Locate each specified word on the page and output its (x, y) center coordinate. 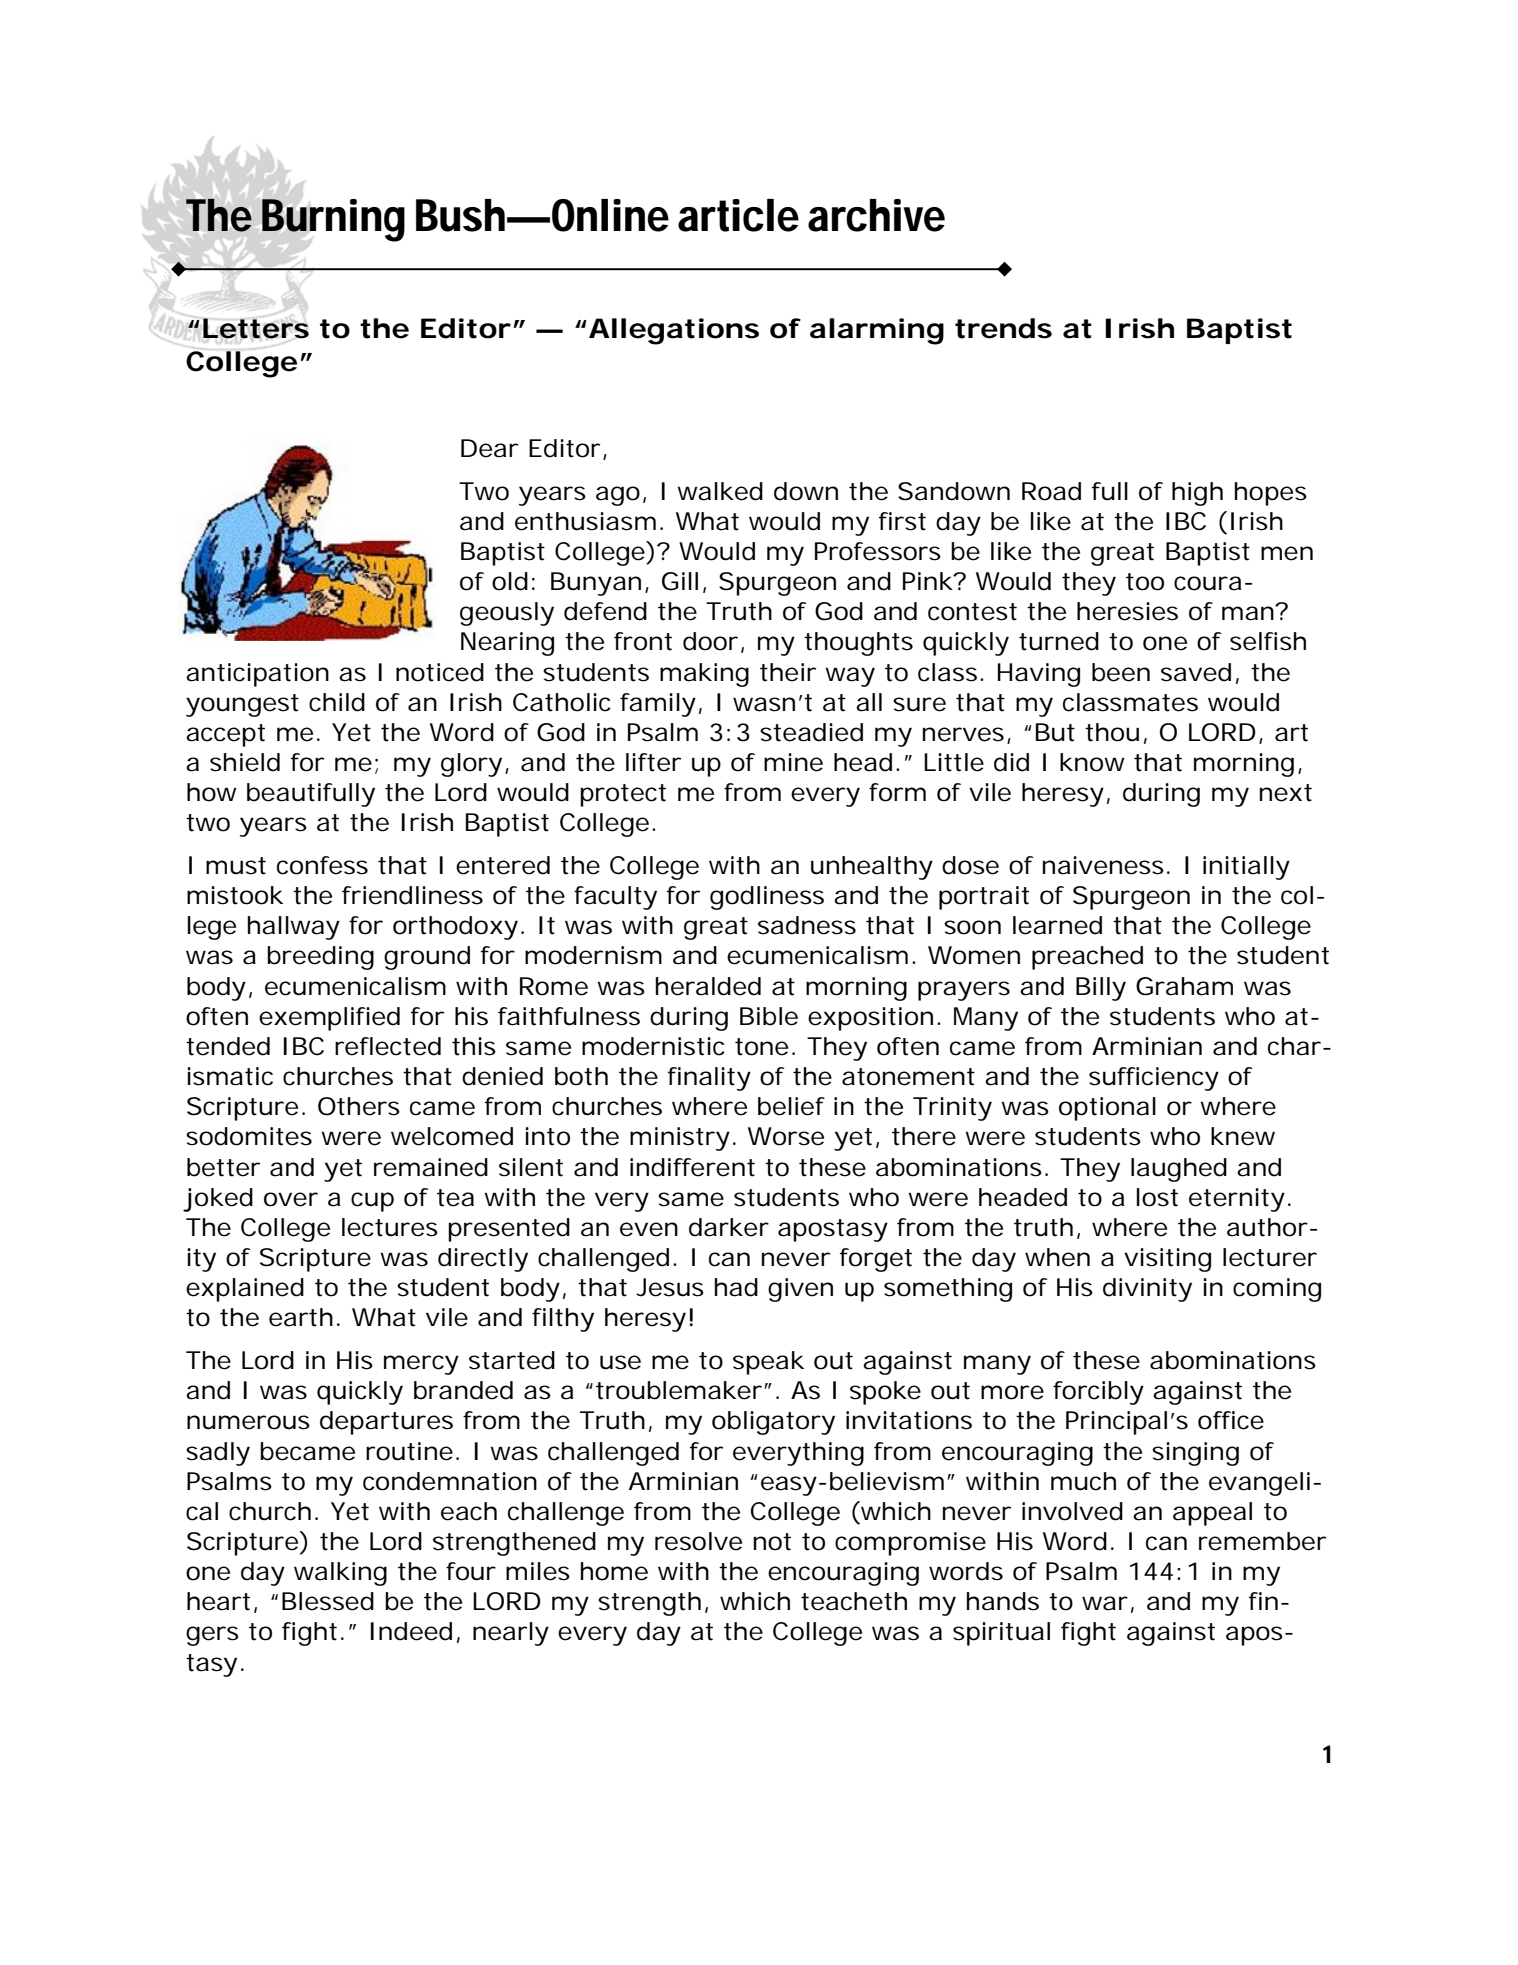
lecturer (1270, 1257)
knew (1243, 1136)
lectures (390, 1227)
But (1055, 732)
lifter (653, 762)
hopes (1271, 494)
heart (218, 1601)
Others (359, 1106)
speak (768, 1363)
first (902, 521)
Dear (489, 448)
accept (225, 735)
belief (791, 1106)
